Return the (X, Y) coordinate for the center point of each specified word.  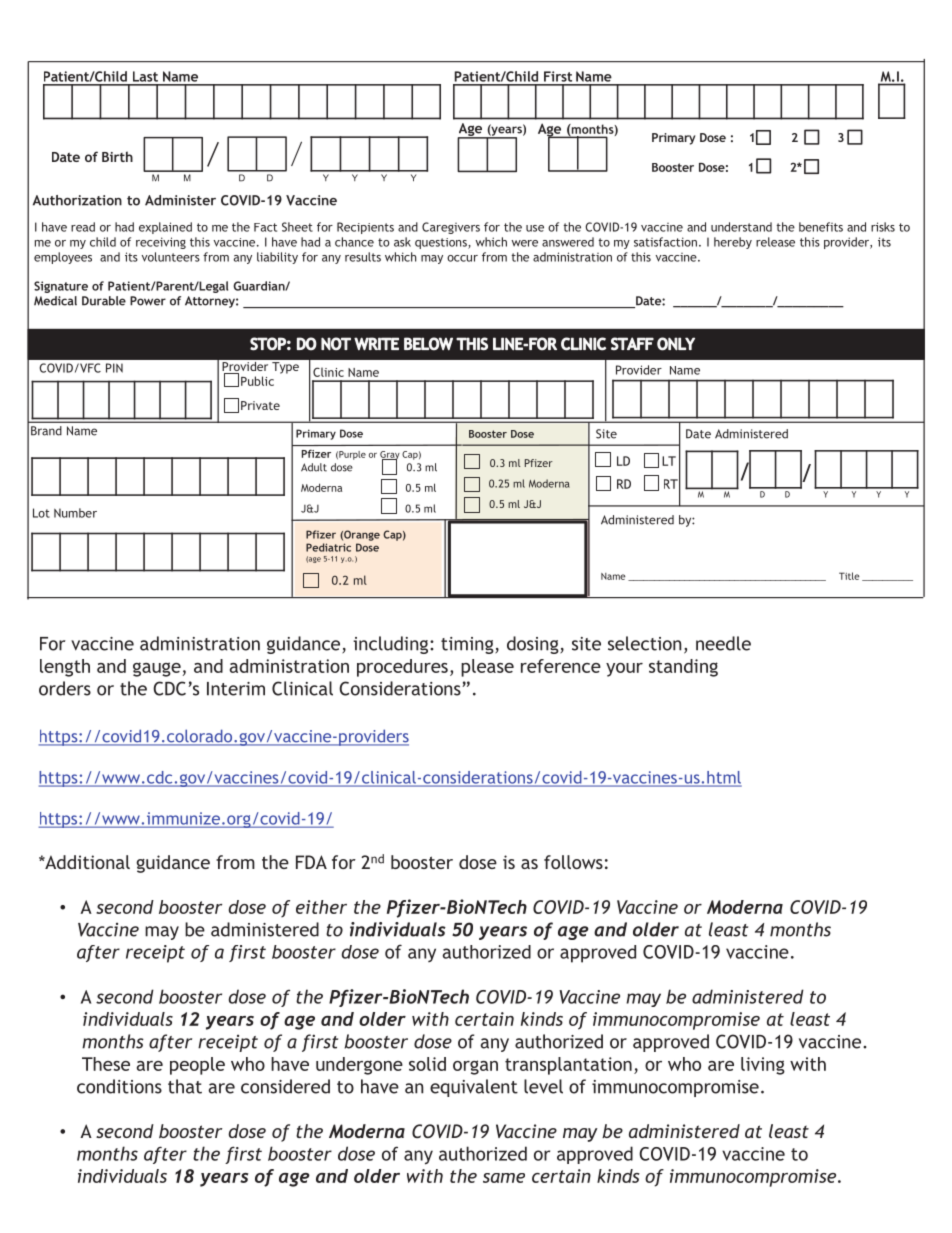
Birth (117, 156)
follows (573, 862)
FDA (311, 862)
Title (849, 576)
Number (75, 513)
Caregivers (451, 228)
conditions (119, 1086)
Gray (390, 456)
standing (683, 668)
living (763, 1066)
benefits (821, 227)
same (504, 1178)
